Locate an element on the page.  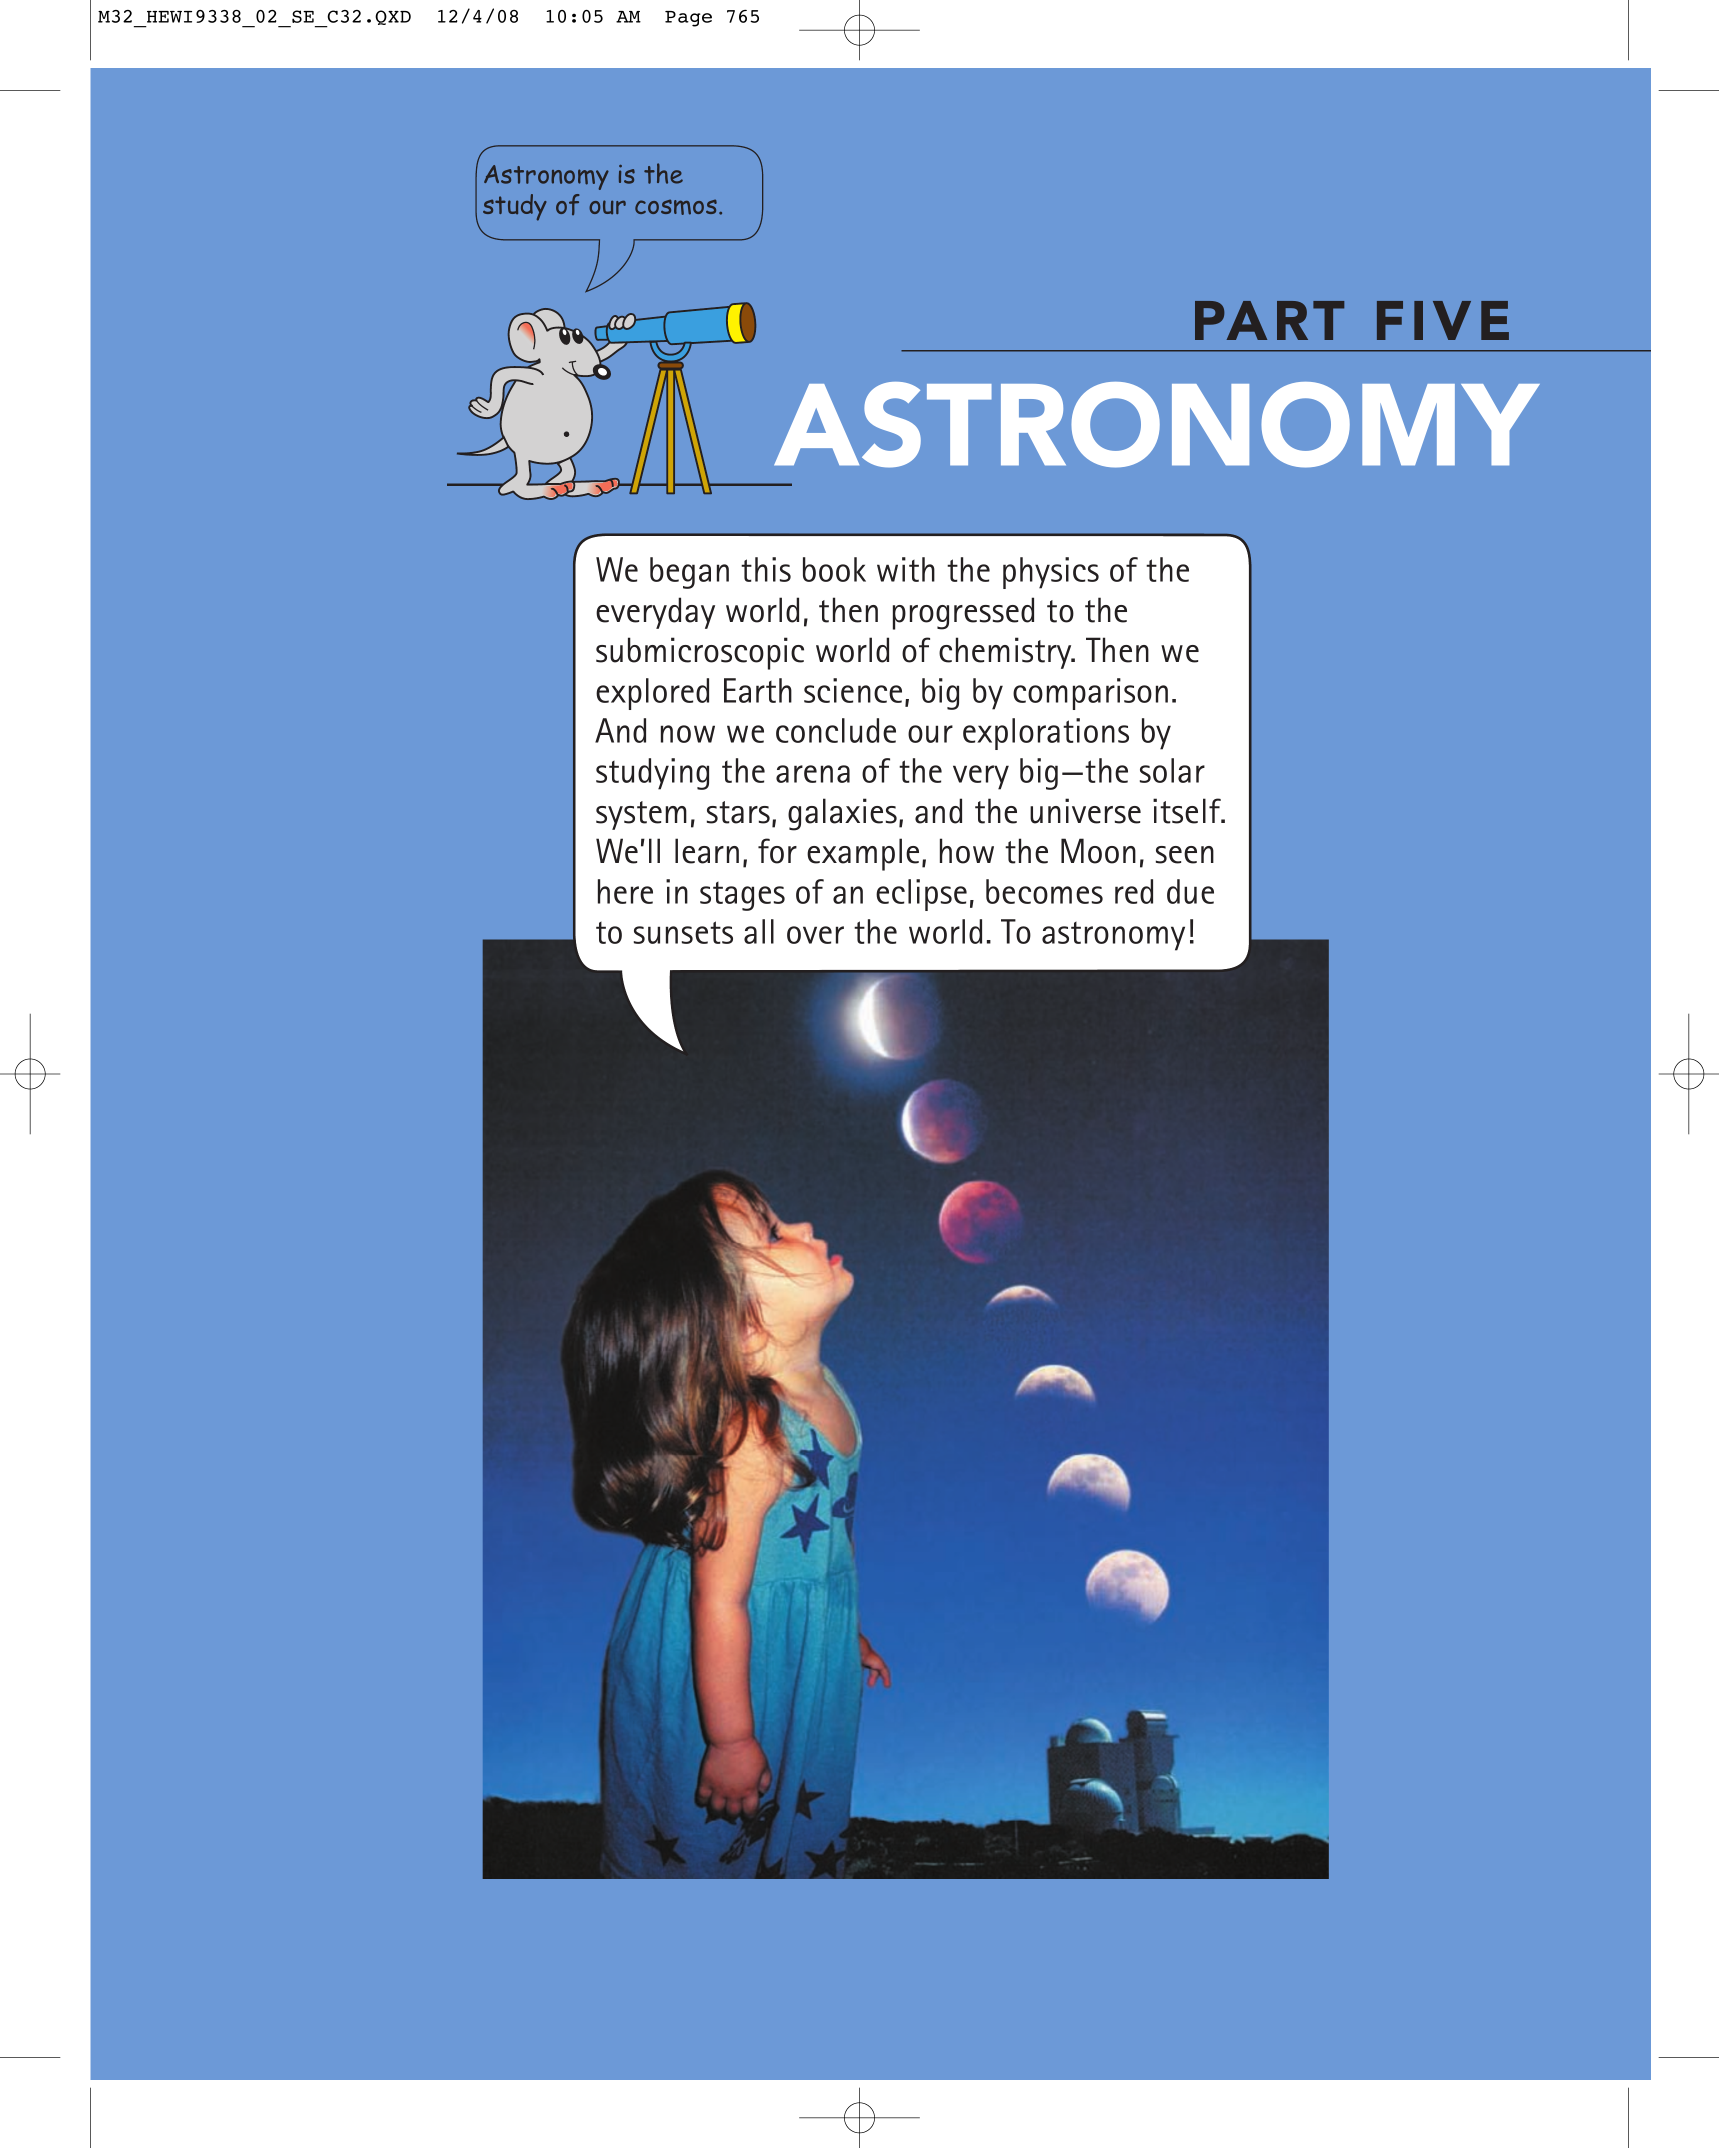
stages is located at coordinates (742, 896).
